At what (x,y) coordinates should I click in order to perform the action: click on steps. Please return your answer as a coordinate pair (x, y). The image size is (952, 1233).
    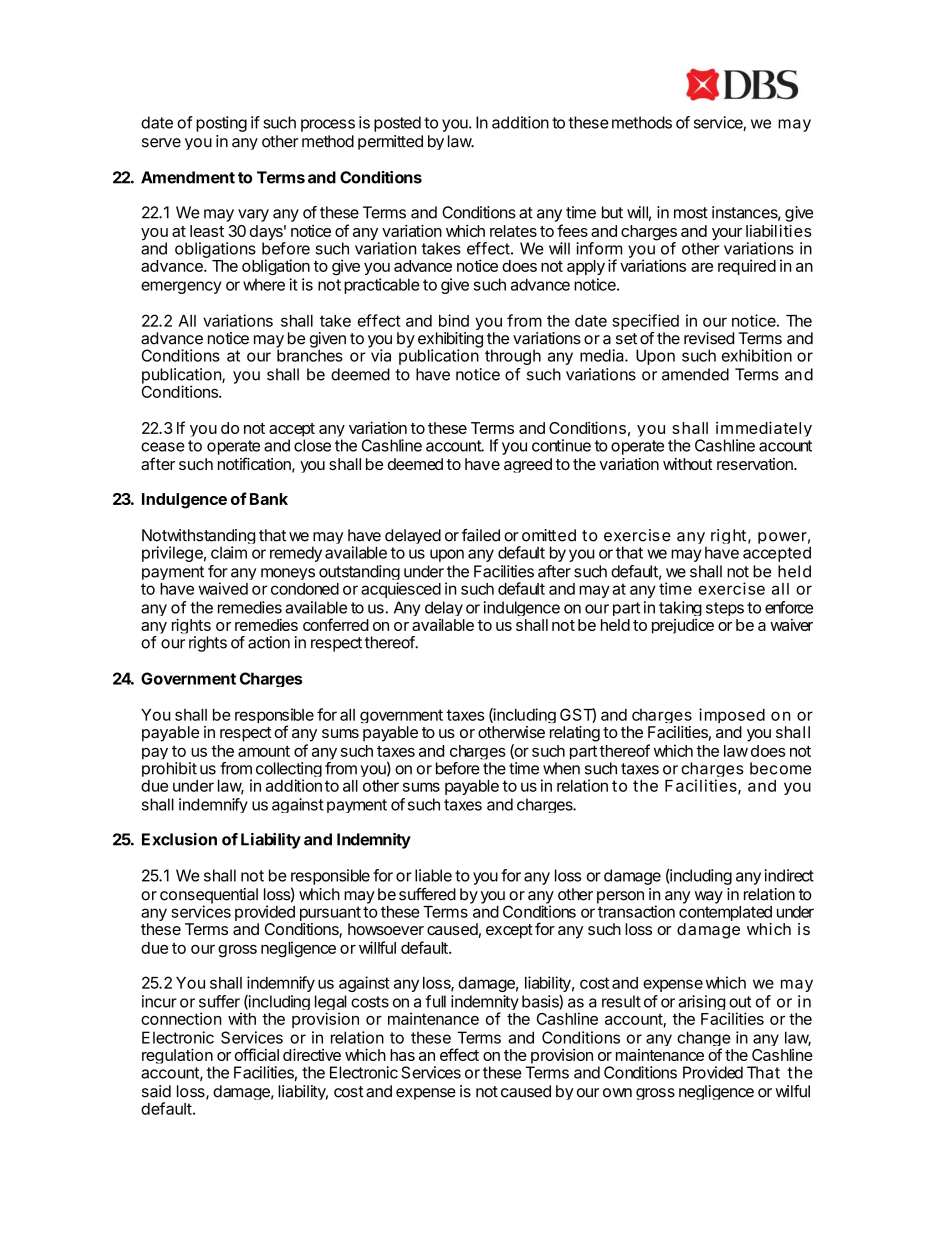
    Looking at the image, I should click on (725, 609).
